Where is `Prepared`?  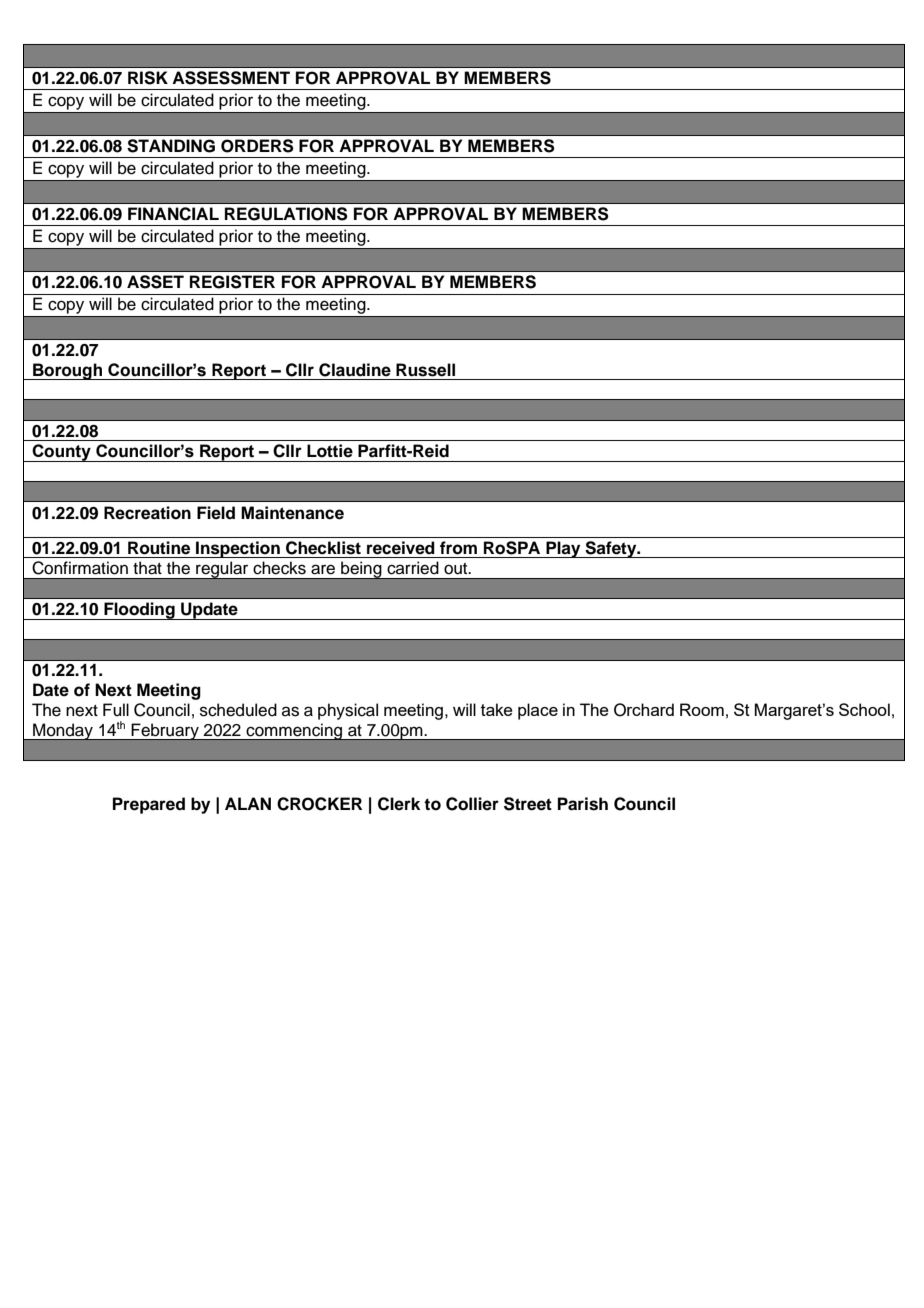
Prepared is located at coordinates (149, 805).
